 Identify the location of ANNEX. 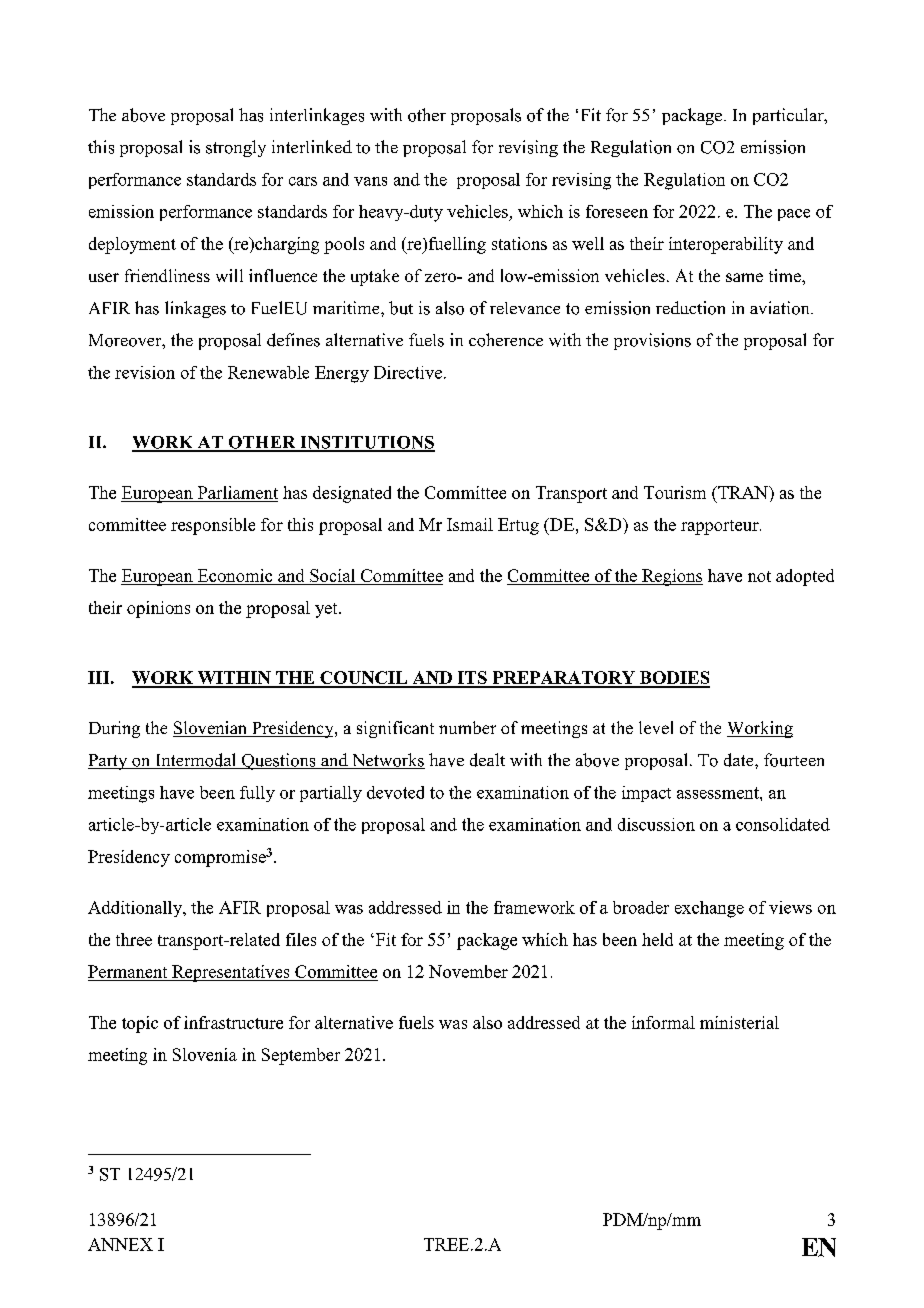
(120, 1244).
